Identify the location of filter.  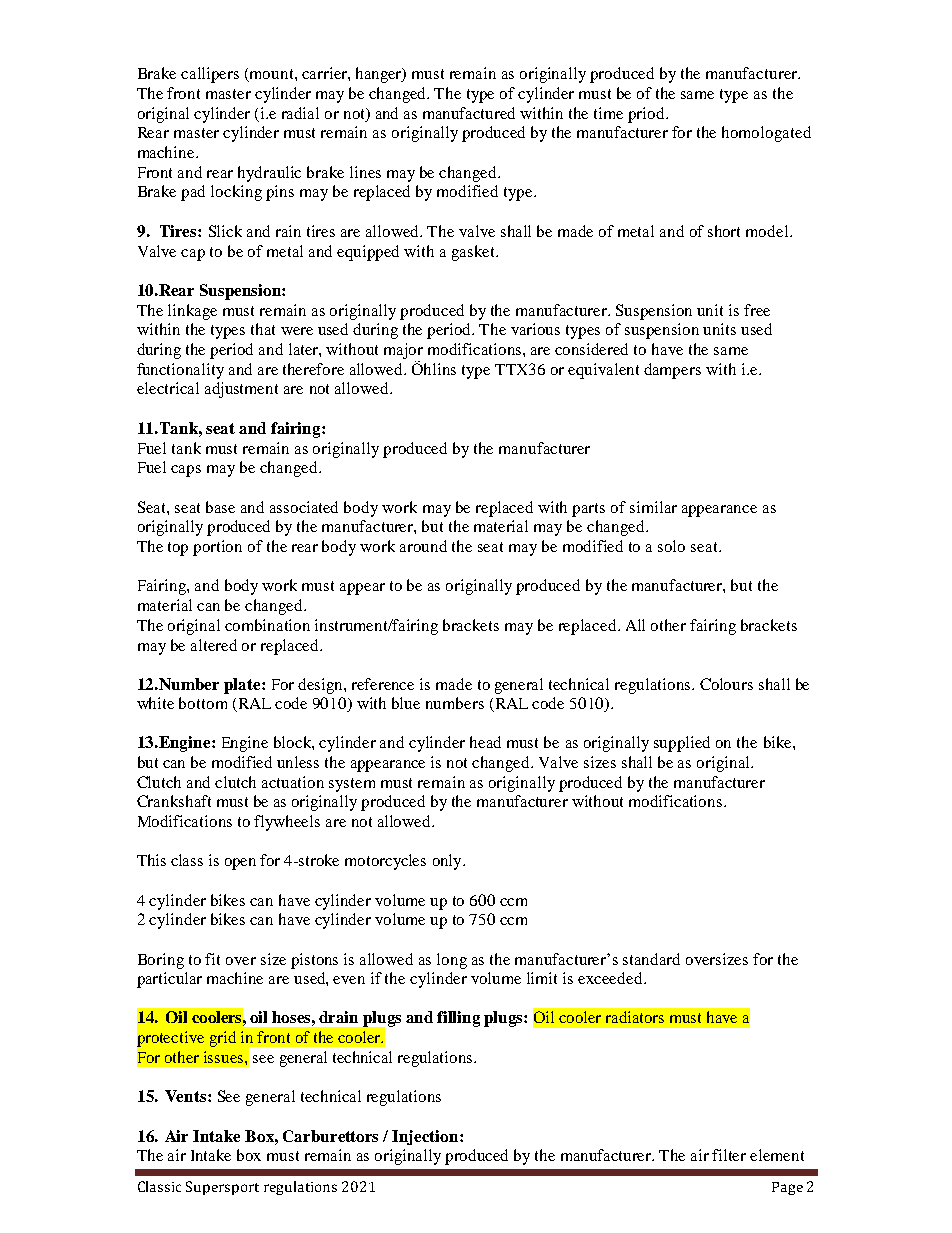
(729, 1155).
